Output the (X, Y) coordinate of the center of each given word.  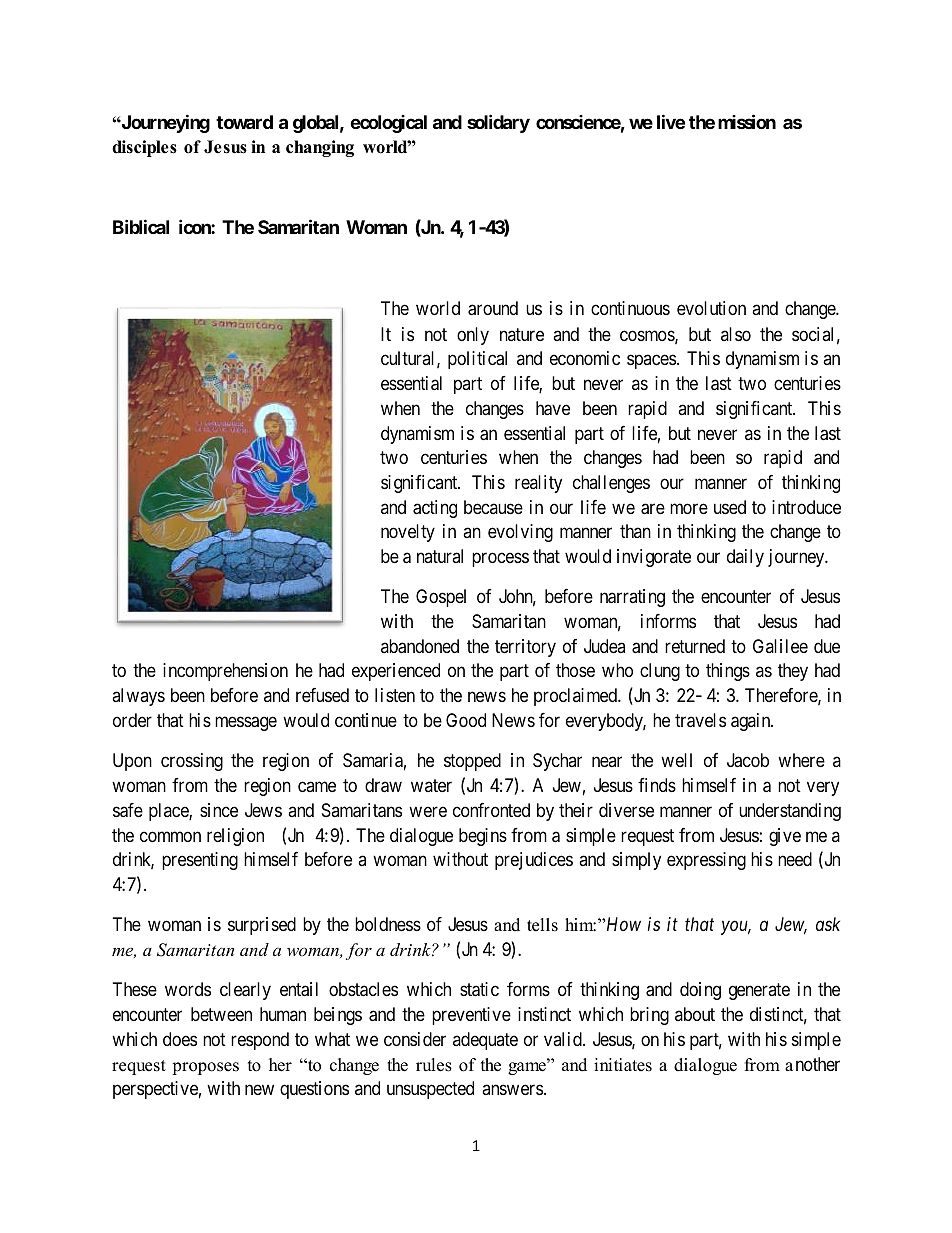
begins (483, 837)
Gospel (441, 598)
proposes (205, 1068)
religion (235, 837)
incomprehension (225, 672)
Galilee (780, 646)
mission (747, 121)
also (736, 334)
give (785, 837)
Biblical (141, 226)
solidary (498, 123)
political (477, 360)
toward (244, 122)
